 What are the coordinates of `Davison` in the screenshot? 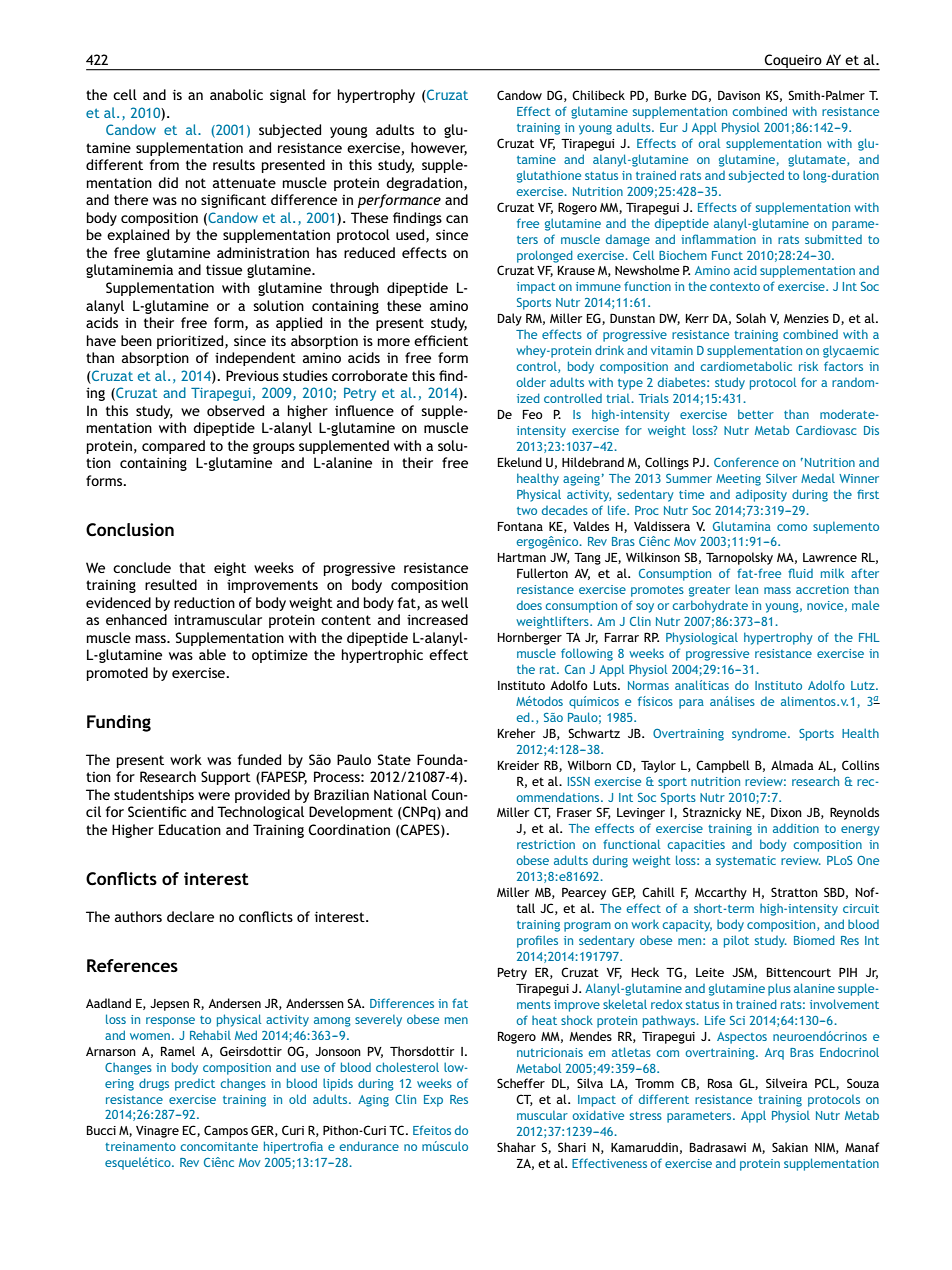 It's located at (739, 95).
